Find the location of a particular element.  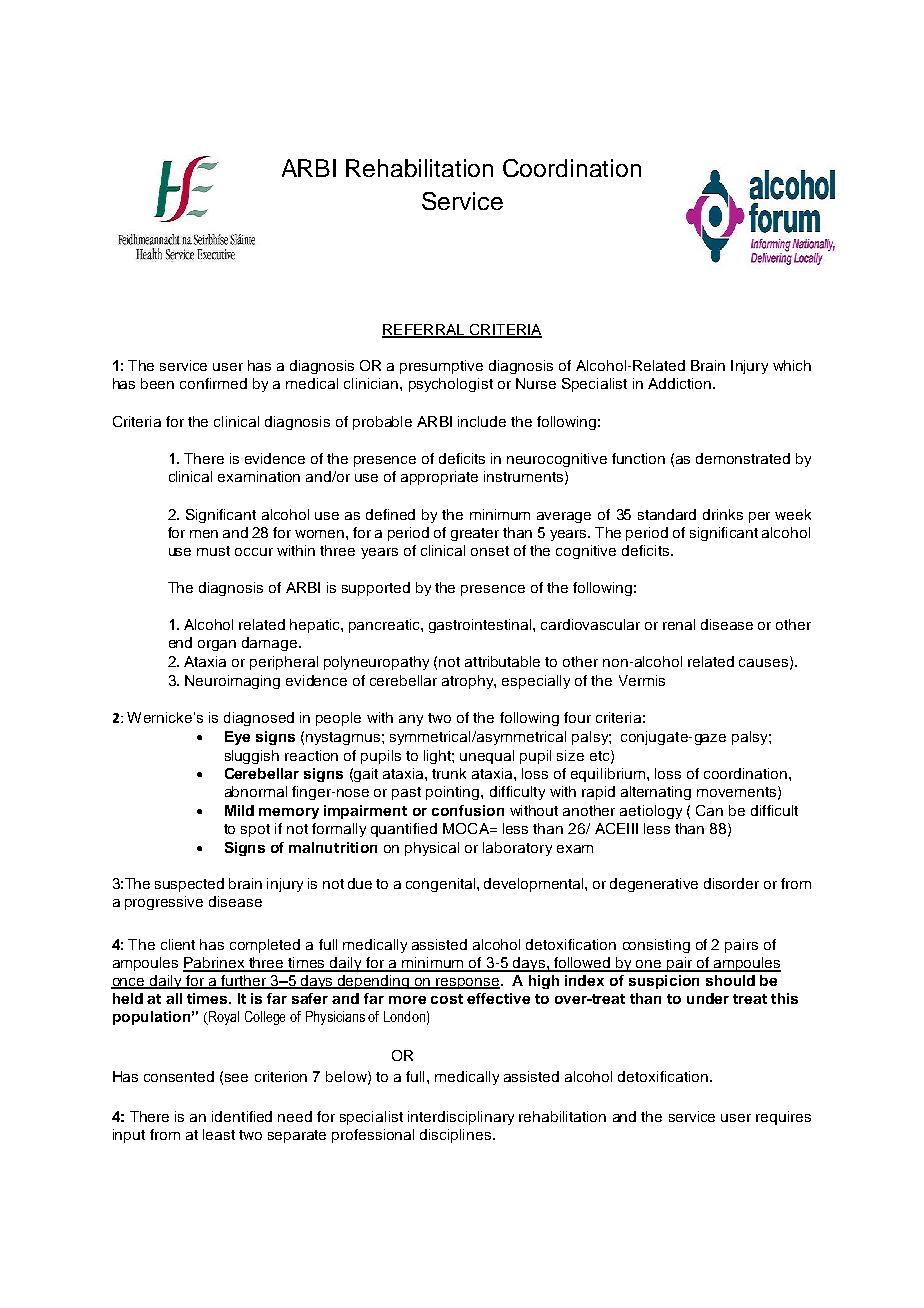

suspected is located at coordinates (189, 885).
